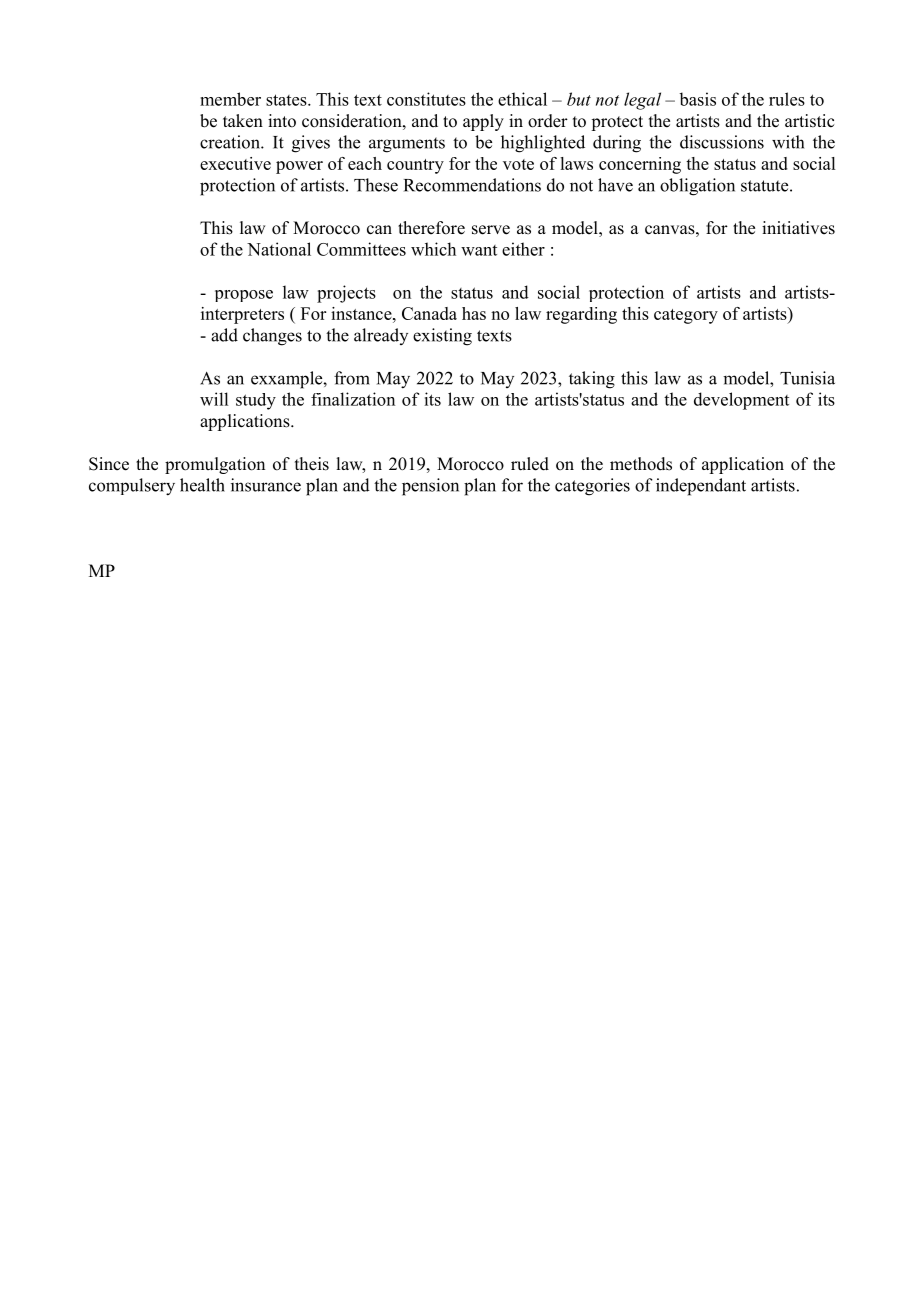 Image resolution: width=924 pixels, height=1308 pixels. I want to click on initiatives, so click(798, 228).
